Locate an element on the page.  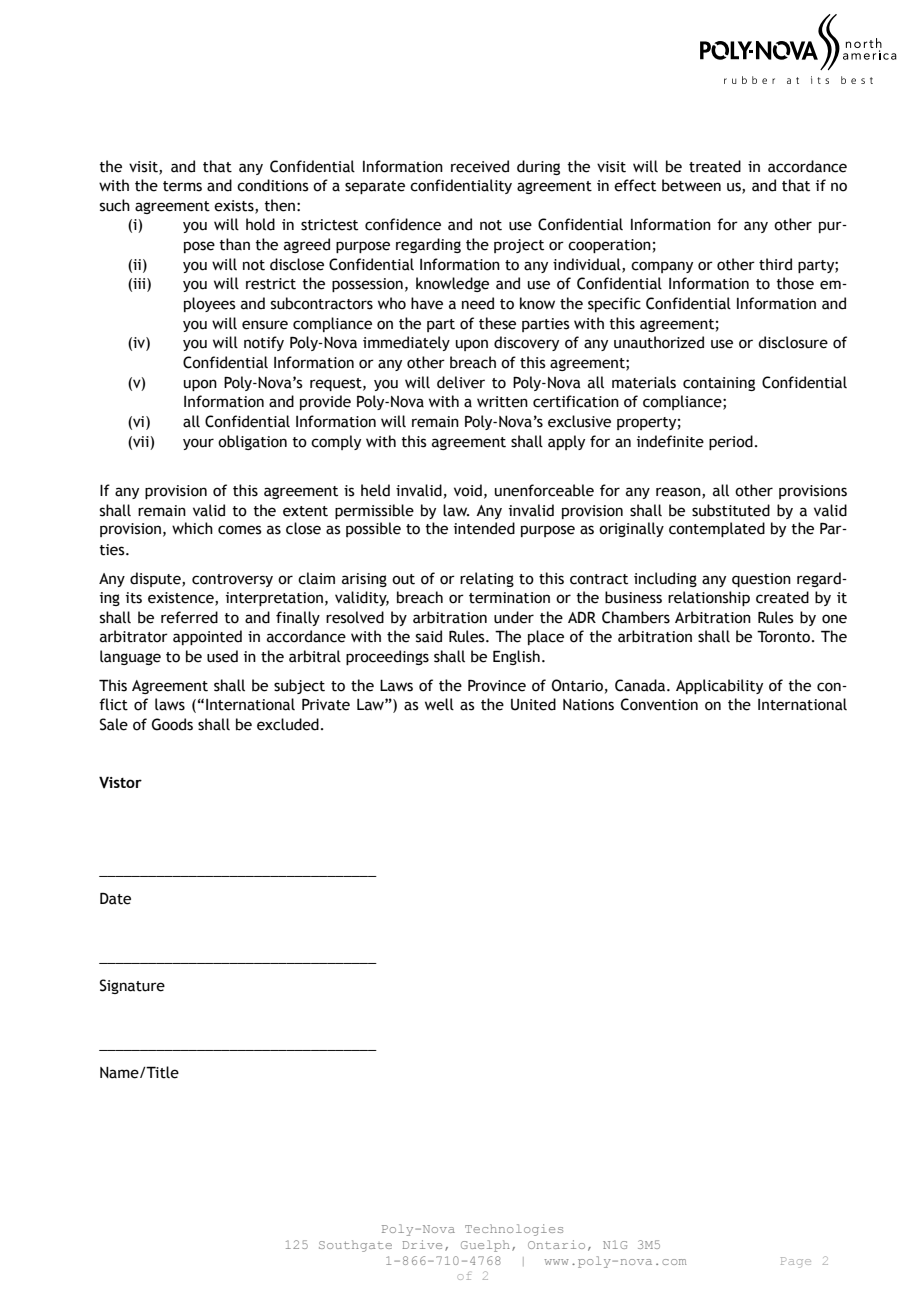
well is located at coordinates (439, 704).
